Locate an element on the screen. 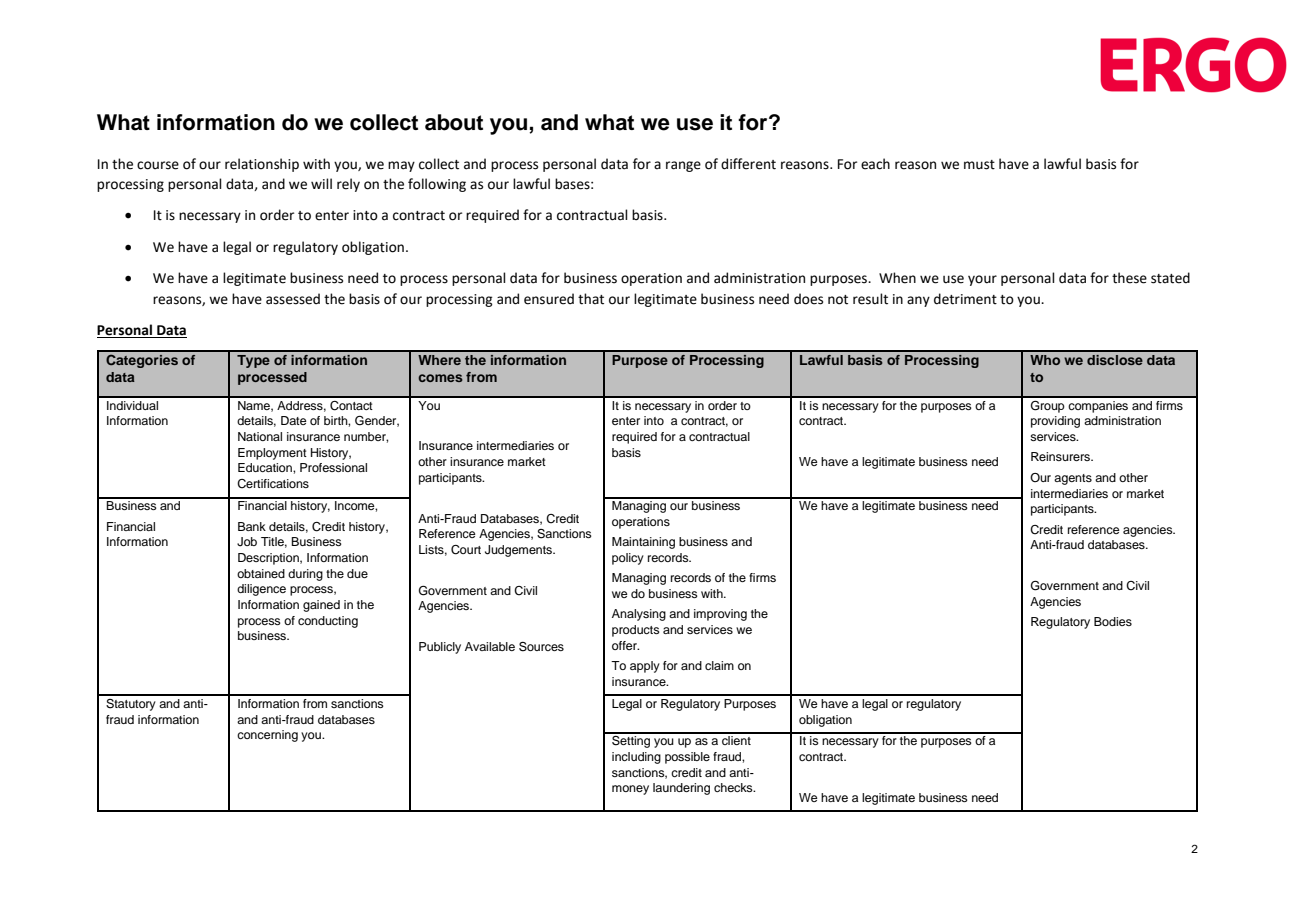  Maintaining is located at coordinates (643, 543).
